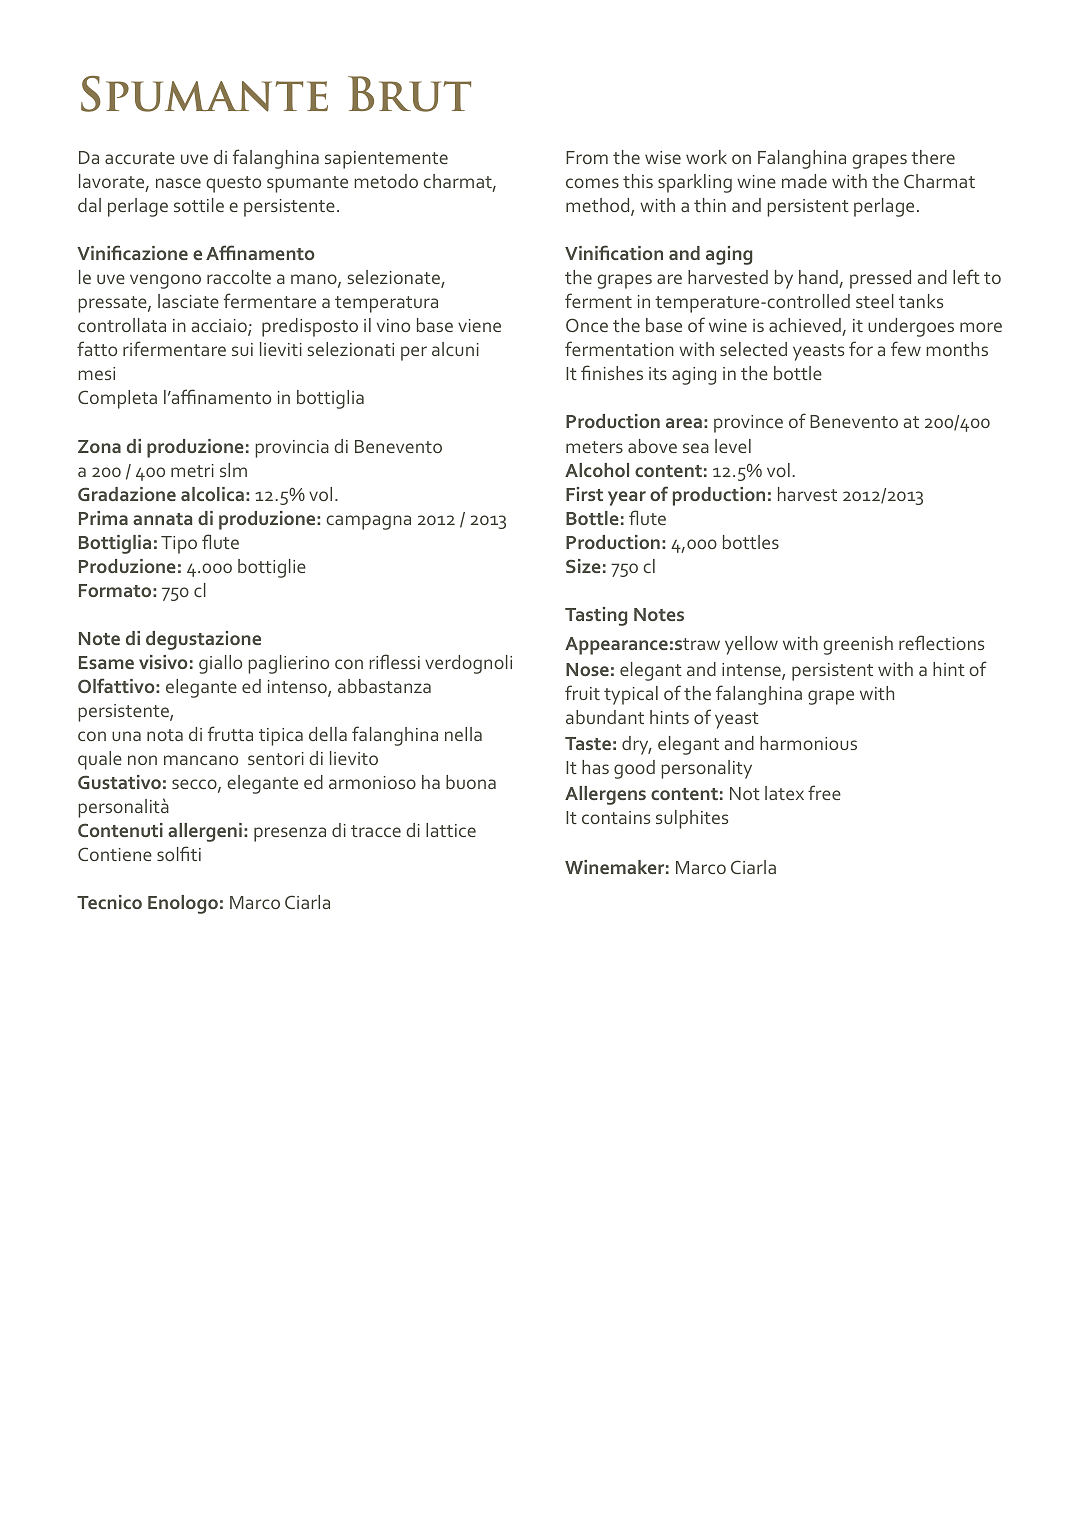 This screenshot has width=1084, height=1533. I want to click on First, so click(584, 494).
